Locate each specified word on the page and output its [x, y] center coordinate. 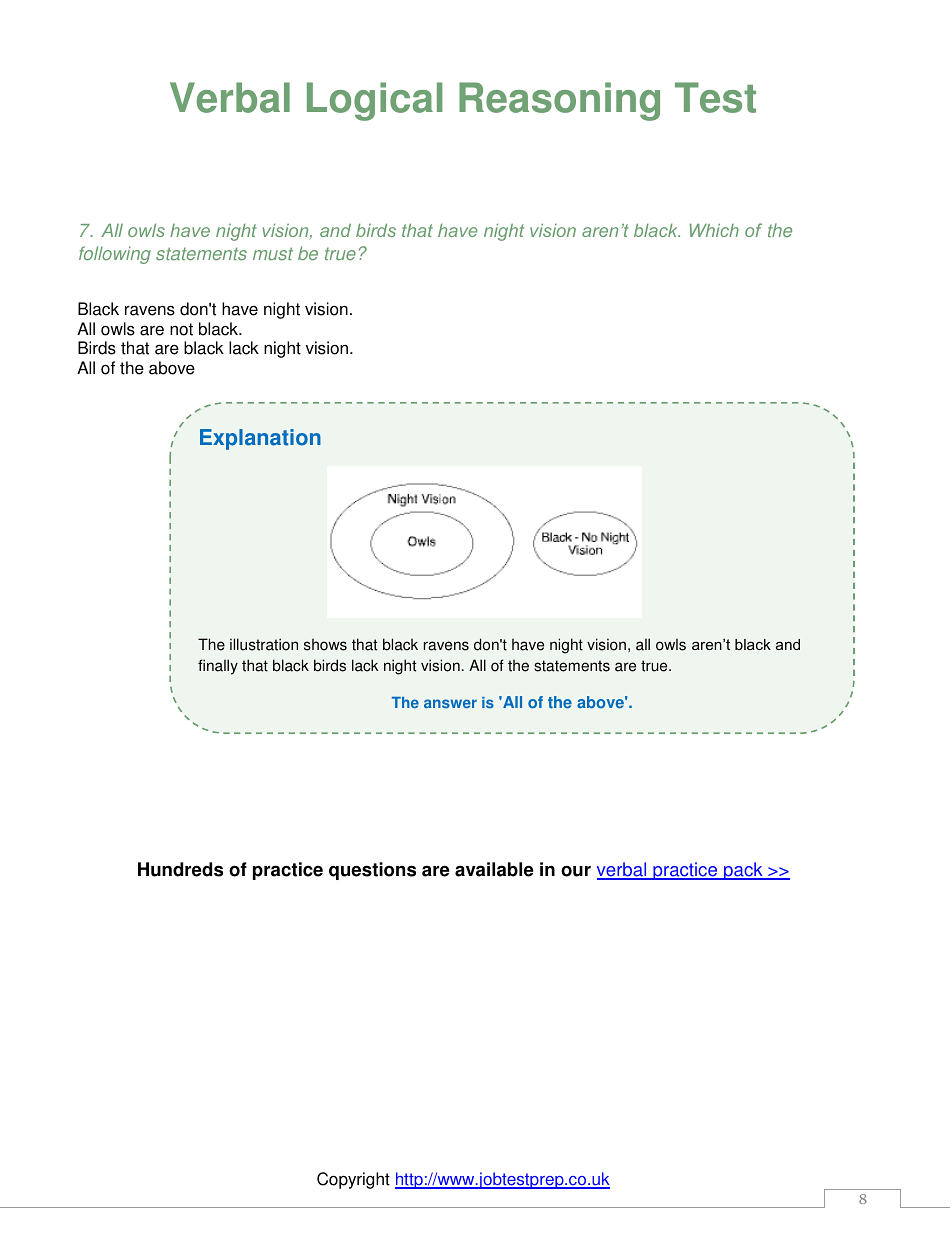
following [115, 255]
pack [743, 871]
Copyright [353, 1180]
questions [372, 871]
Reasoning [559, 101]
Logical [374, 101]
